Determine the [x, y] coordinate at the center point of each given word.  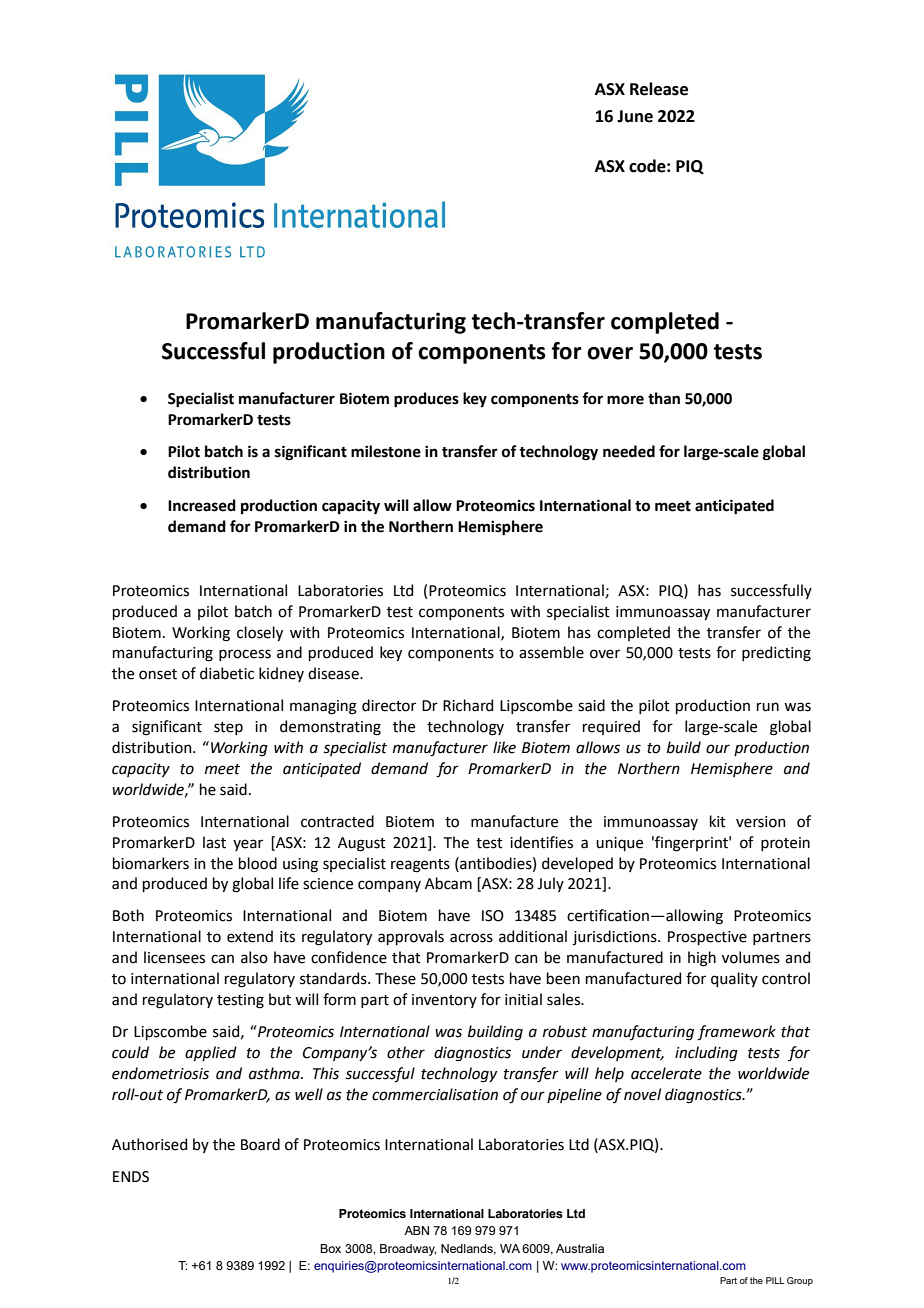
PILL [775, 1280]
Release [659, 89]
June [635, 116]
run [768, 707]
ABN [416, 1230]
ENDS [131, 1177]
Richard [468, 705]
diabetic [227, 673]
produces [426, 400]
